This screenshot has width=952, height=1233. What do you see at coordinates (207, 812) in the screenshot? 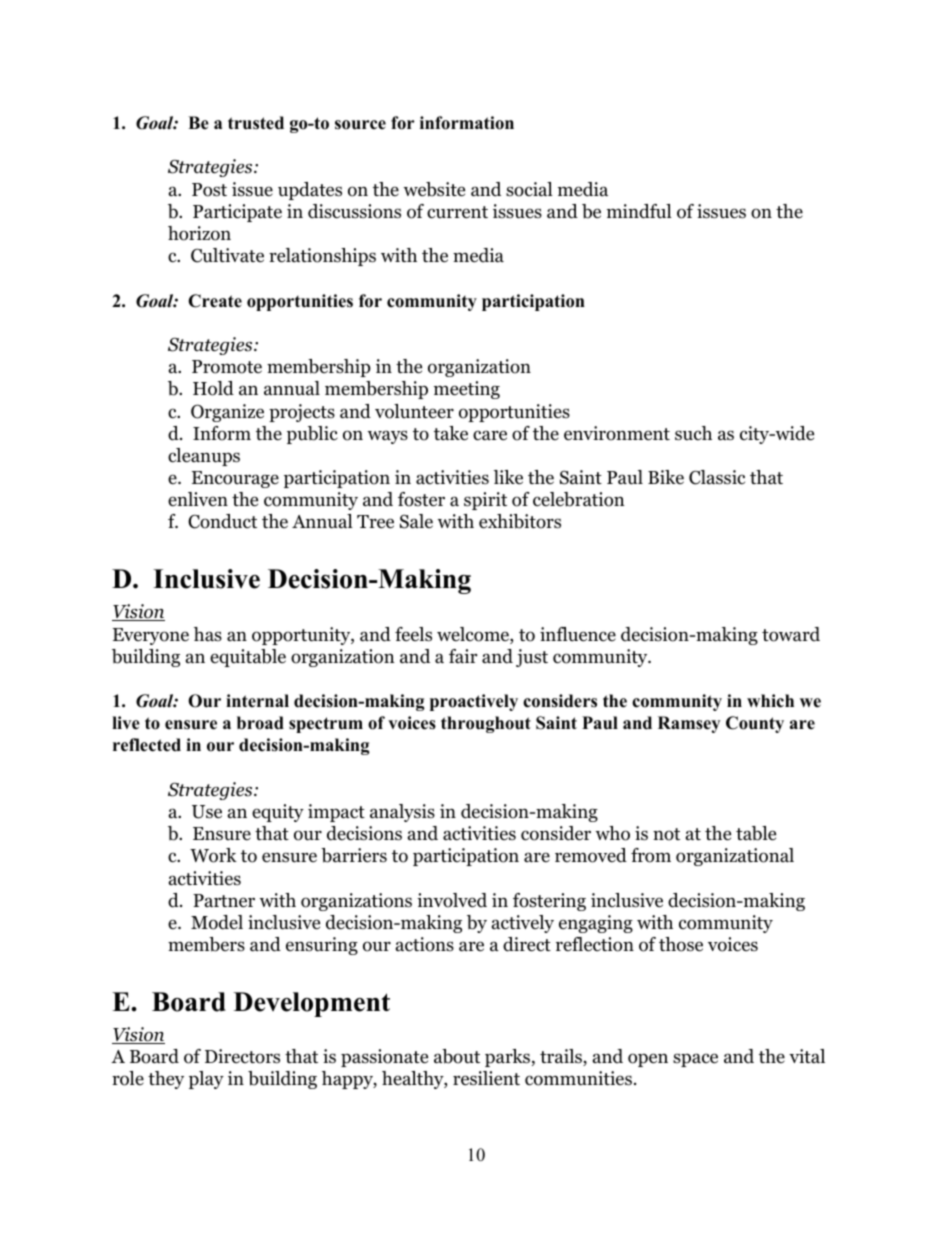
I see `Use` at bounding box center [207, 812].
